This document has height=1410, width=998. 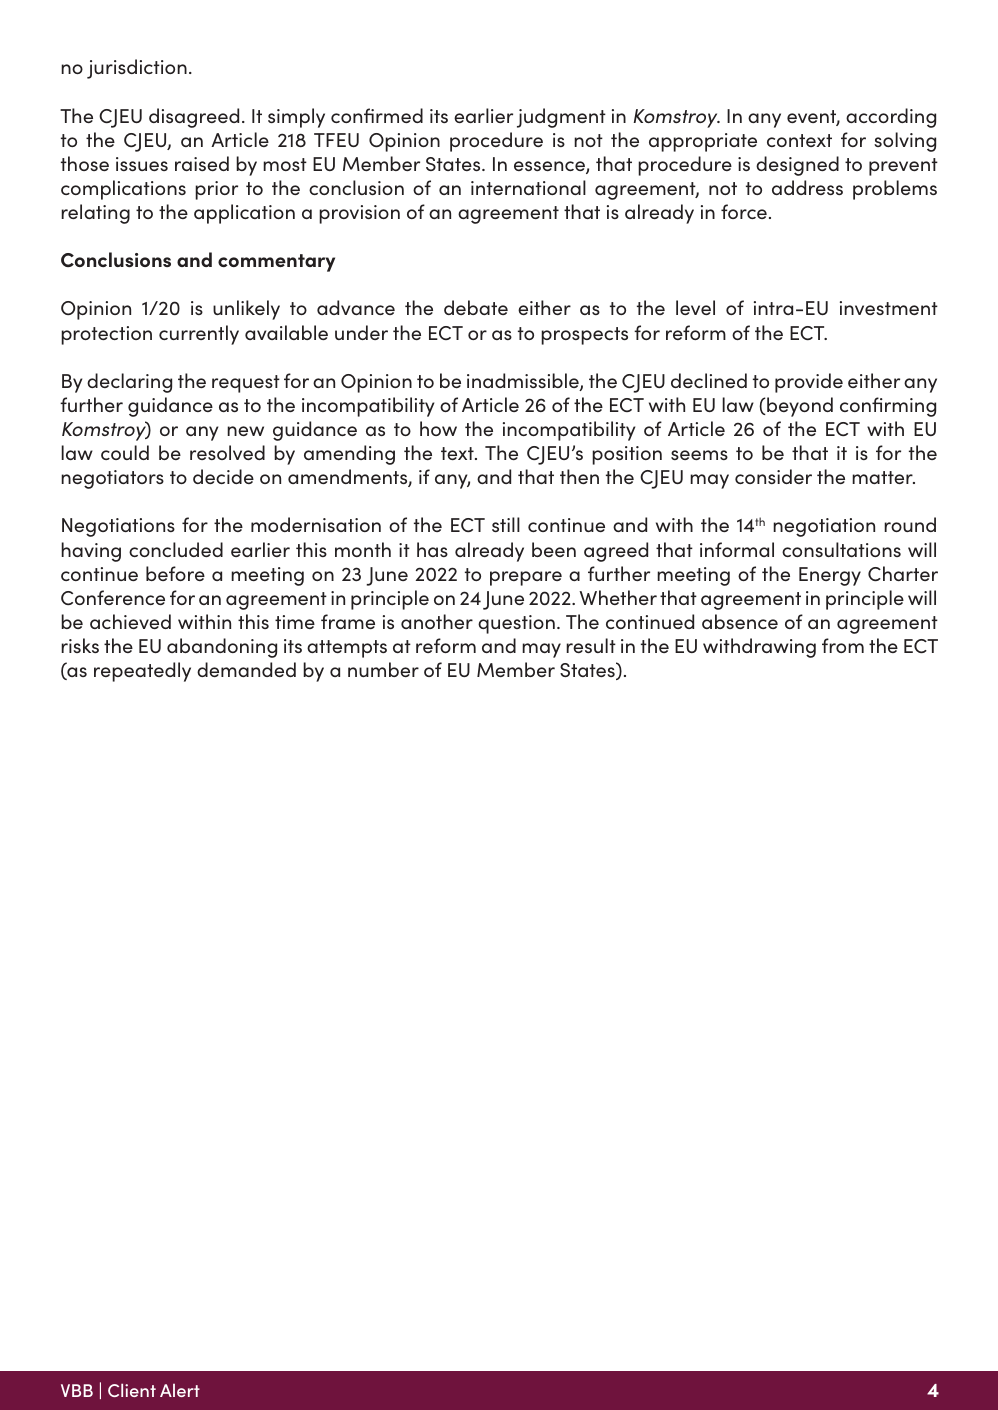 What do you see at coordinates (132, 1390) in the document?
I see `Client` at bounding box center [132, 1390].
